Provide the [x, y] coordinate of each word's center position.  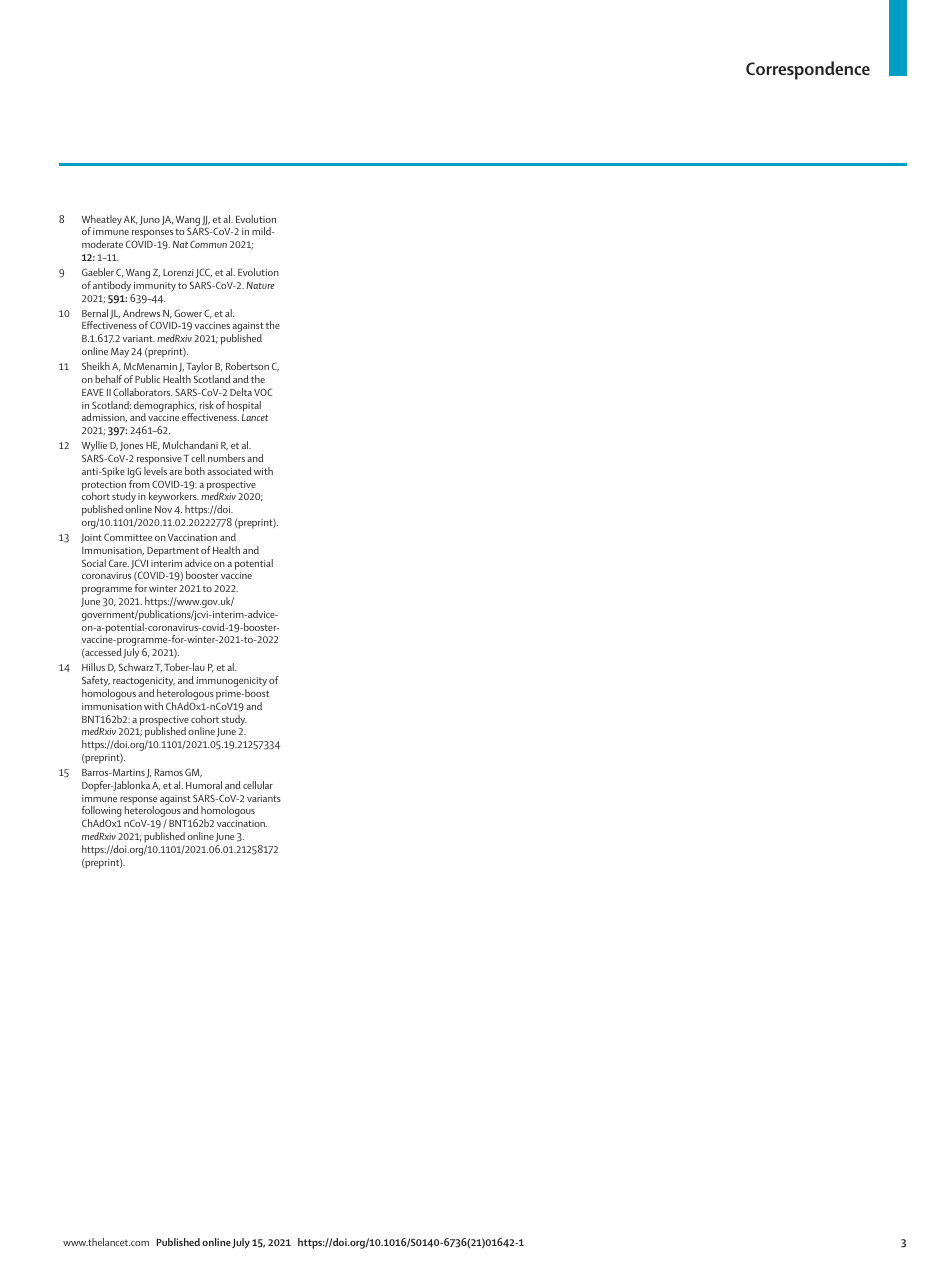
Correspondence [808, 70]
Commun [208, 244]
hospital [244, 406]
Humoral [204, 785]
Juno [149, 220]
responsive [159, 461]
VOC [263, 392]
